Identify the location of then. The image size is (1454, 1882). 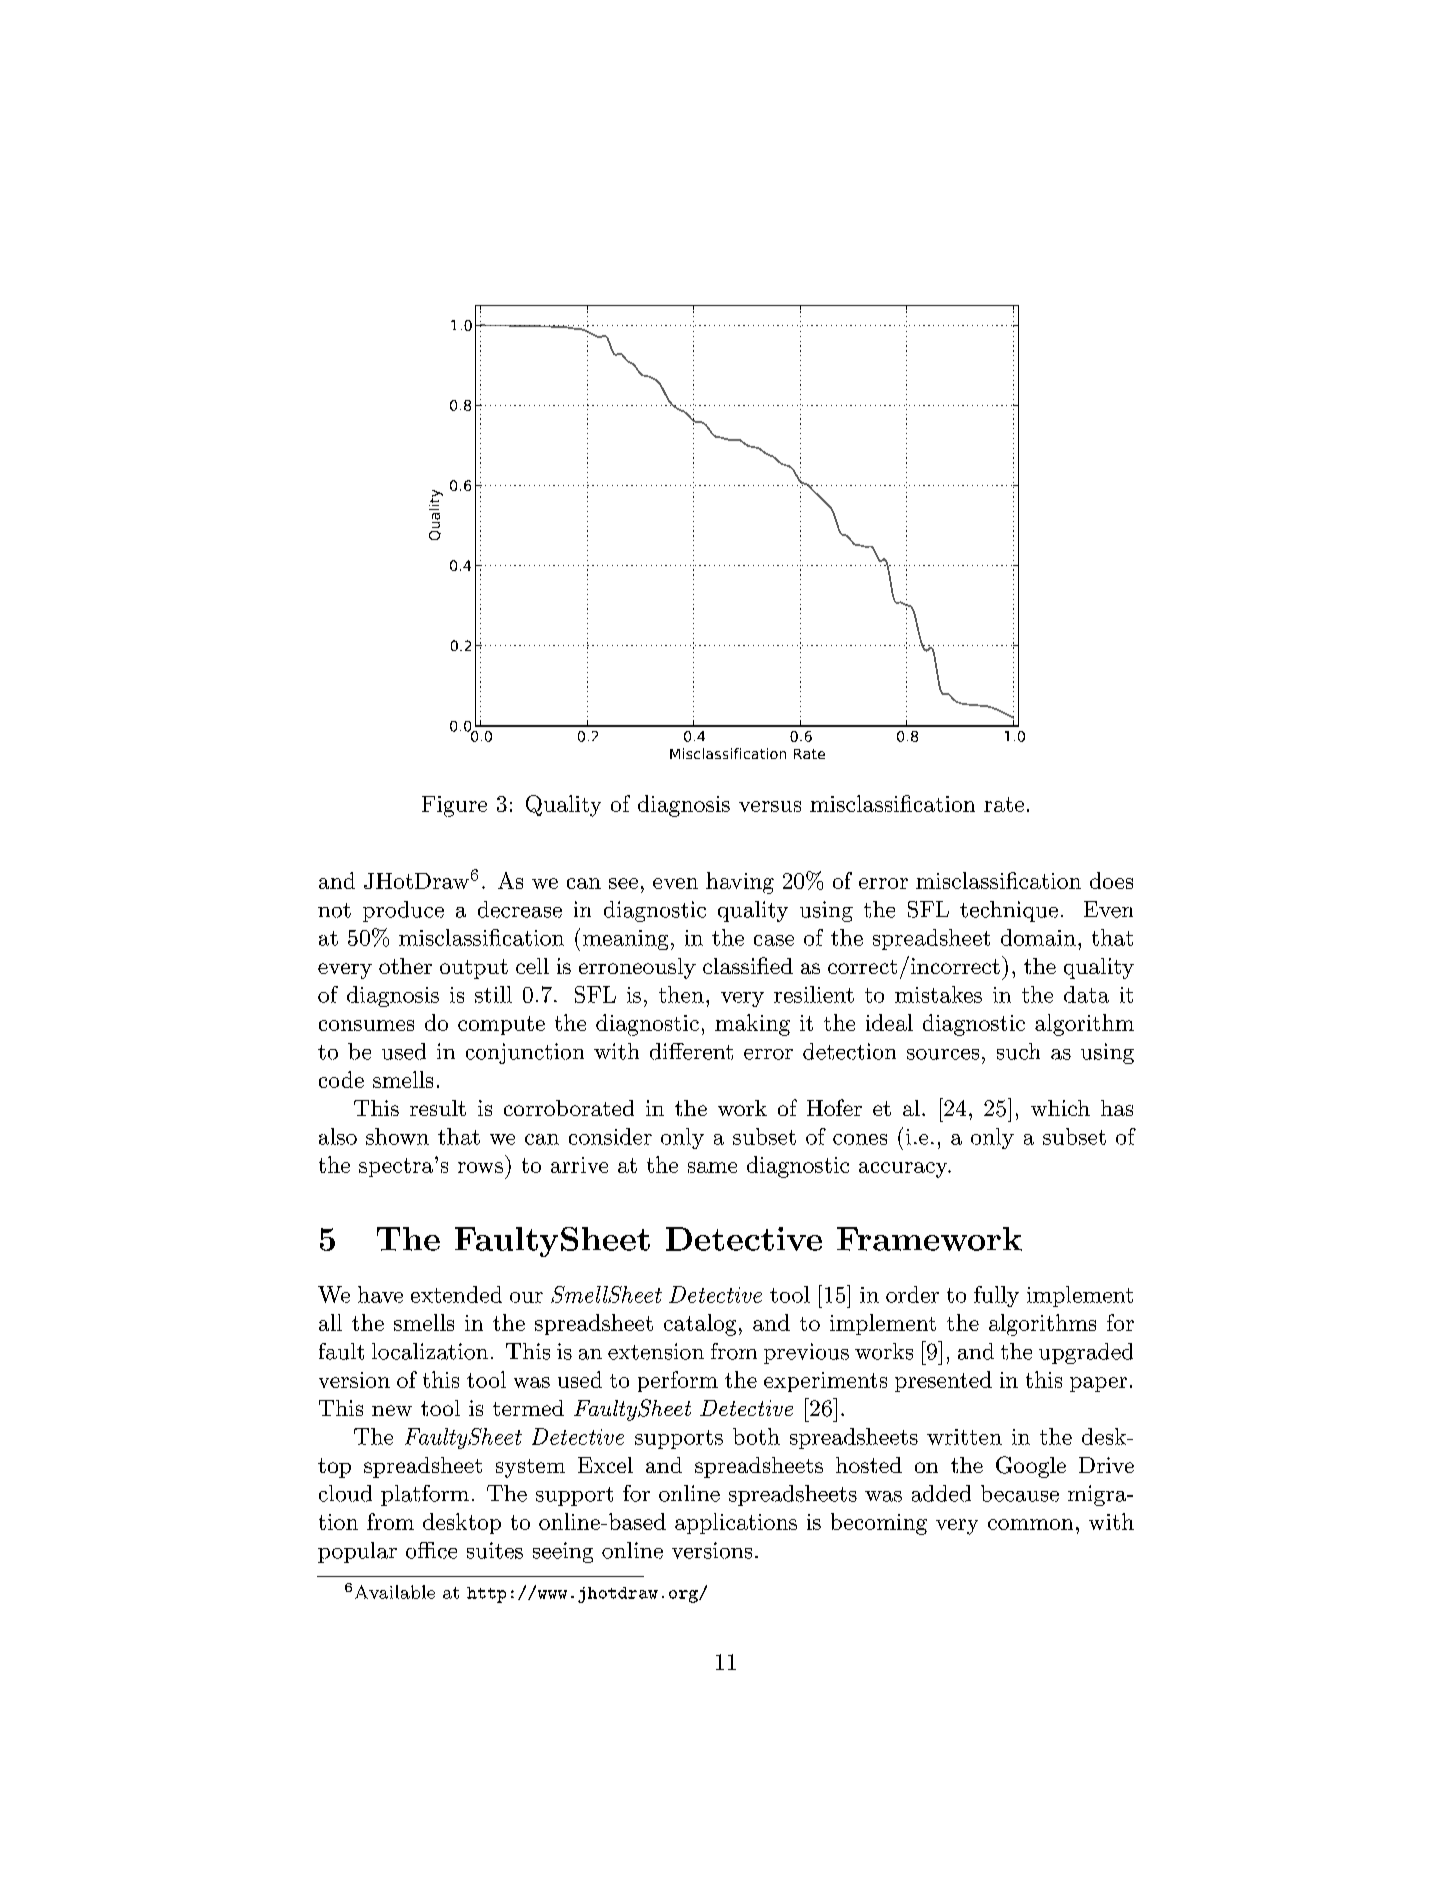
(681, 994).
